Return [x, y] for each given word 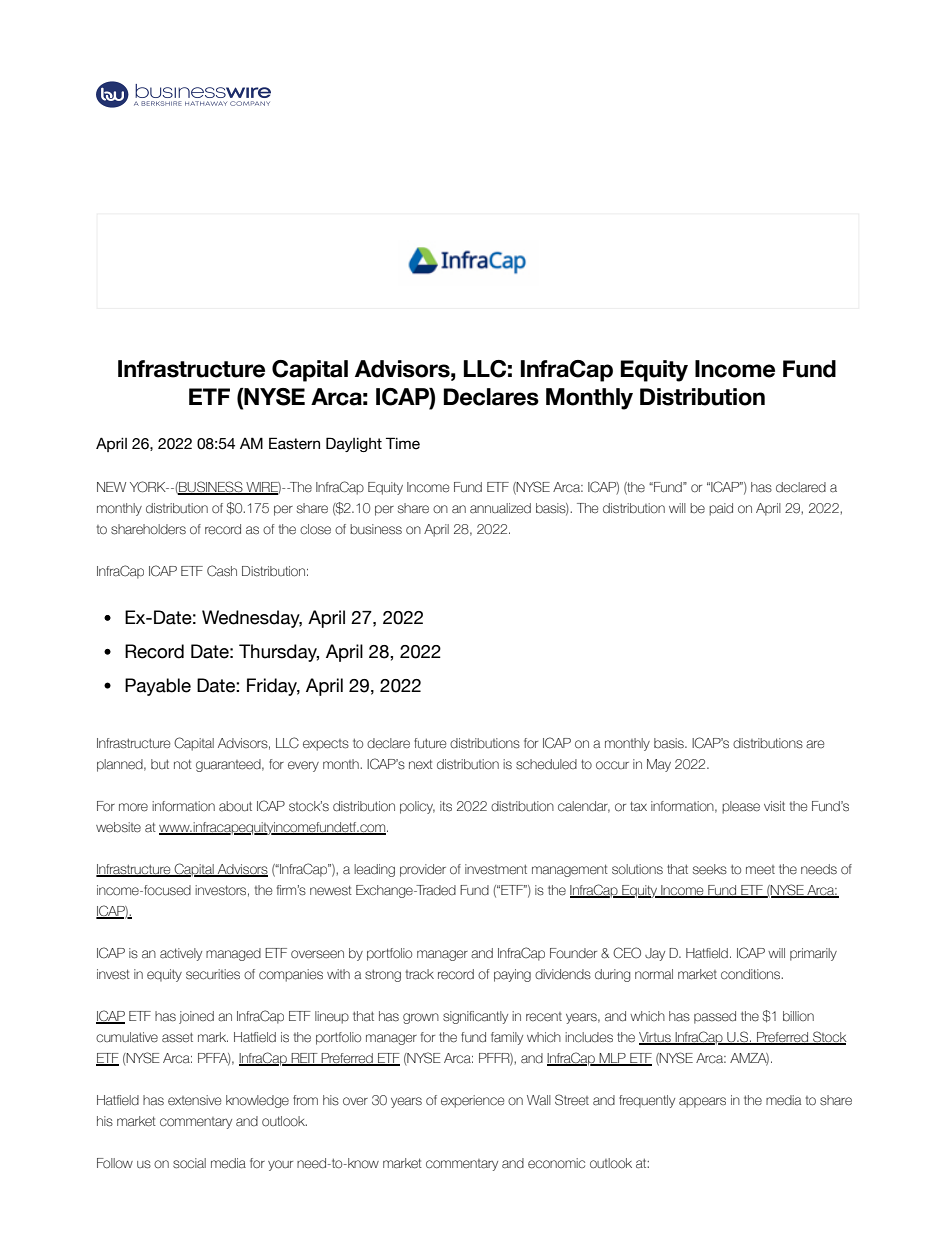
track [420, 974]
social [189, 1163]
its [446, 806]
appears [702, 1102]
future [430, 743]
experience [473, 1101]
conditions [752, 974]
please [741, 807]
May [659, 765]
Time [403, 443]
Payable [158, 687]
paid [721, 509]
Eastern [294, 443]
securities [213, 974]
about [235, 806]
